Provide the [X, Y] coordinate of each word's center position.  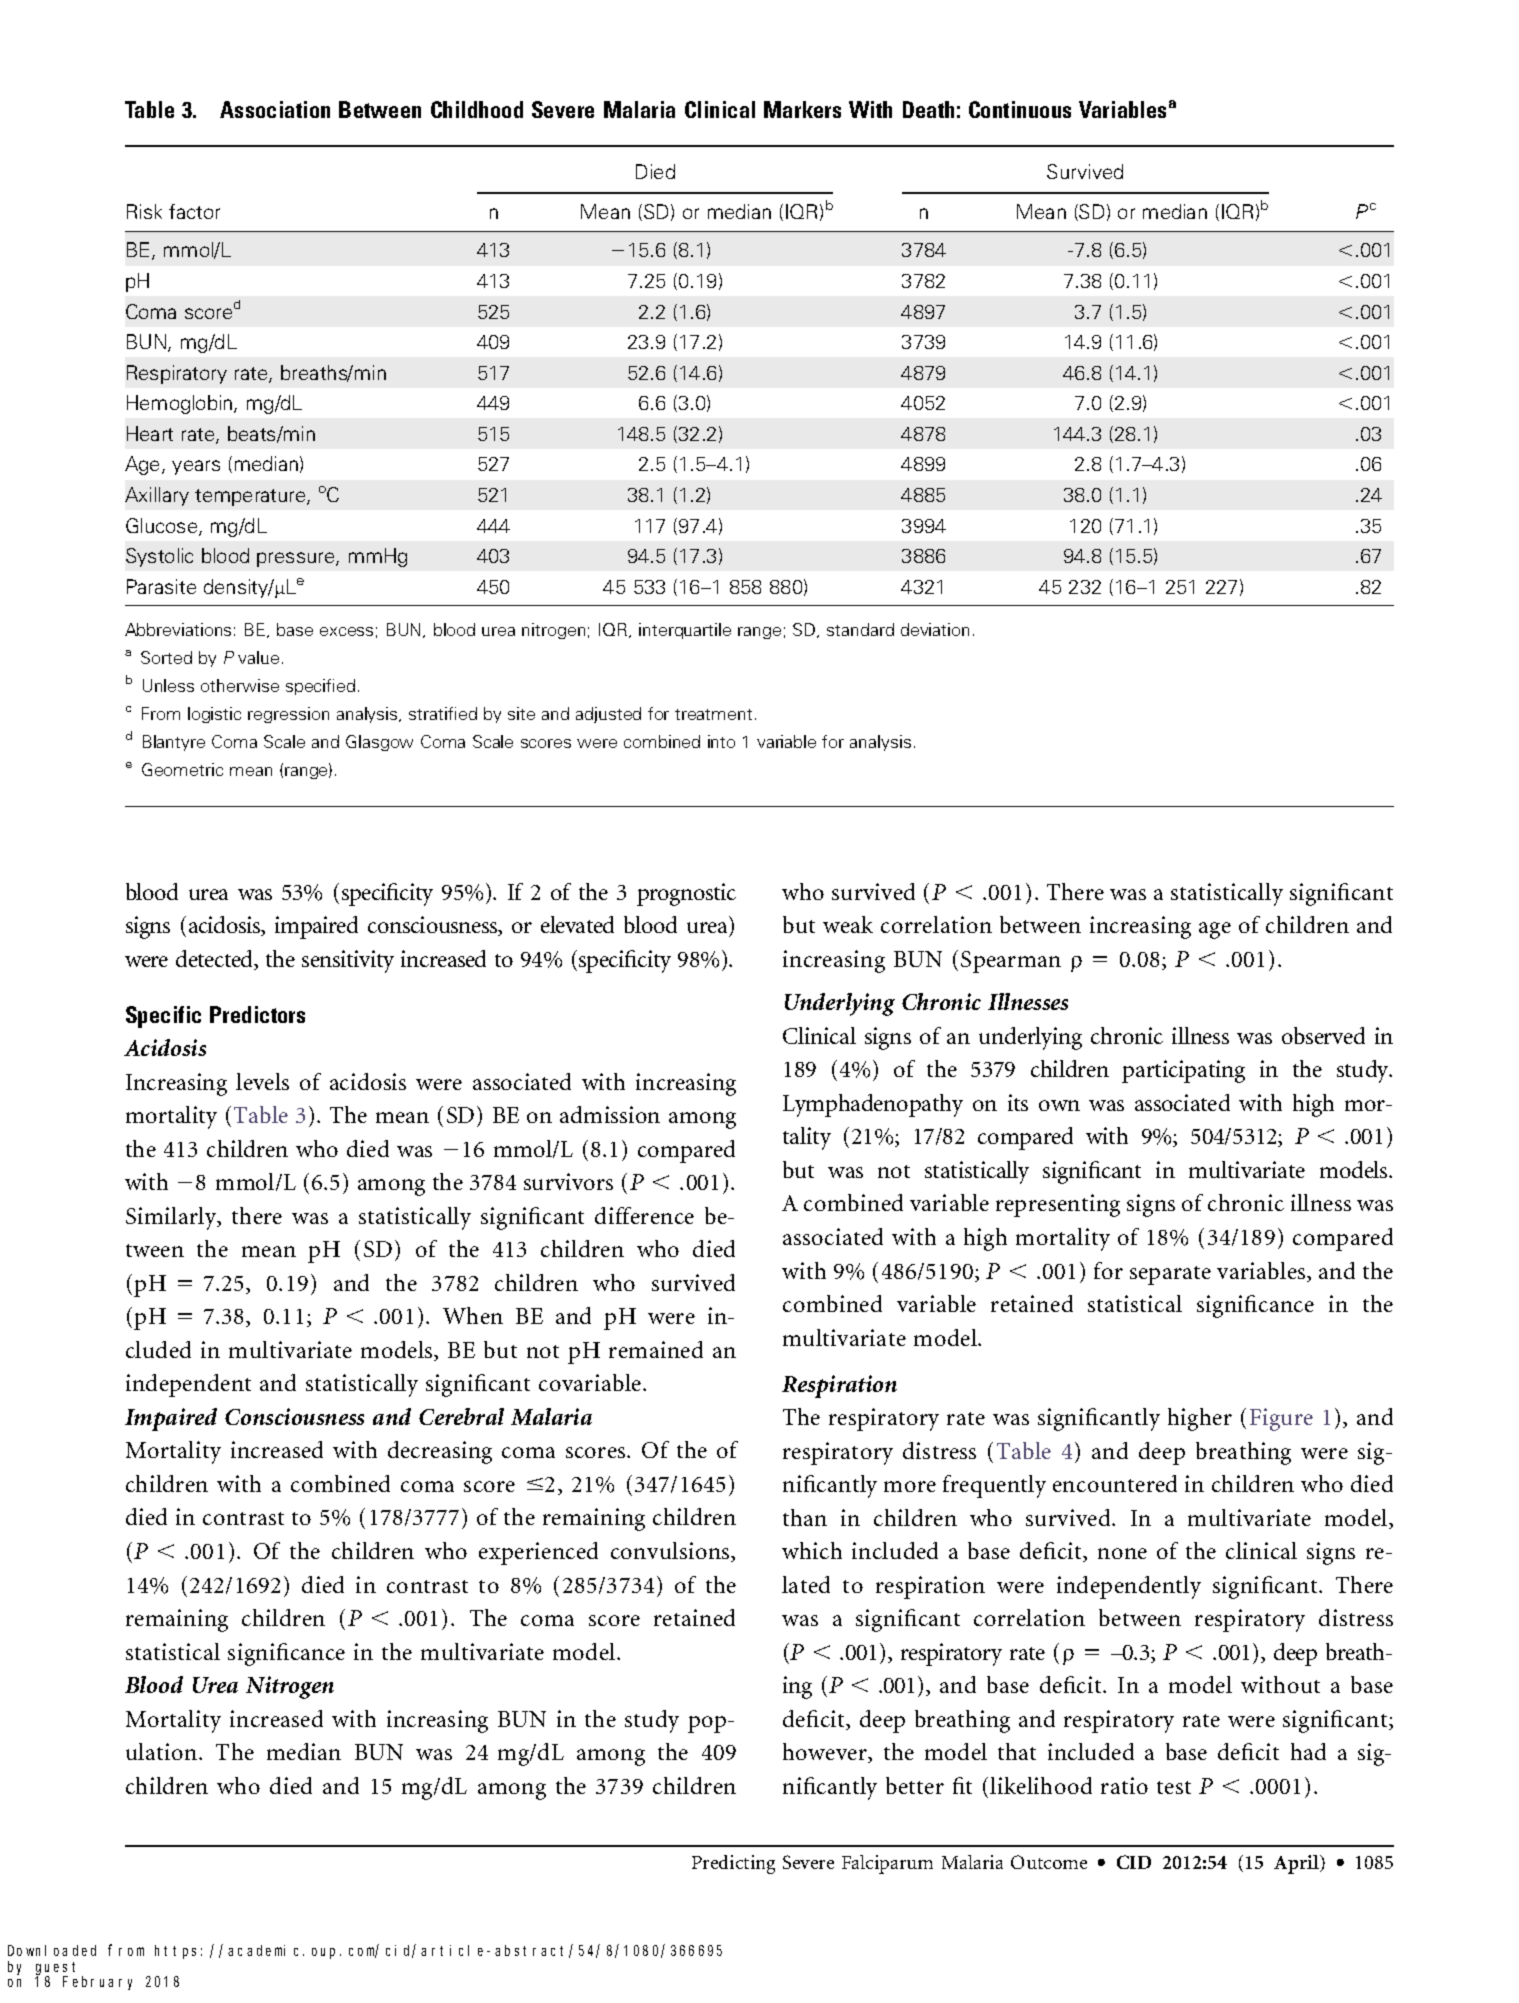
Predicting [733, 1864]
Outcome [1049, 1862]
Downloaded [52, 1950]
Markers [802, 109]
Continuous [1020, 109]
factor [194, 211]
